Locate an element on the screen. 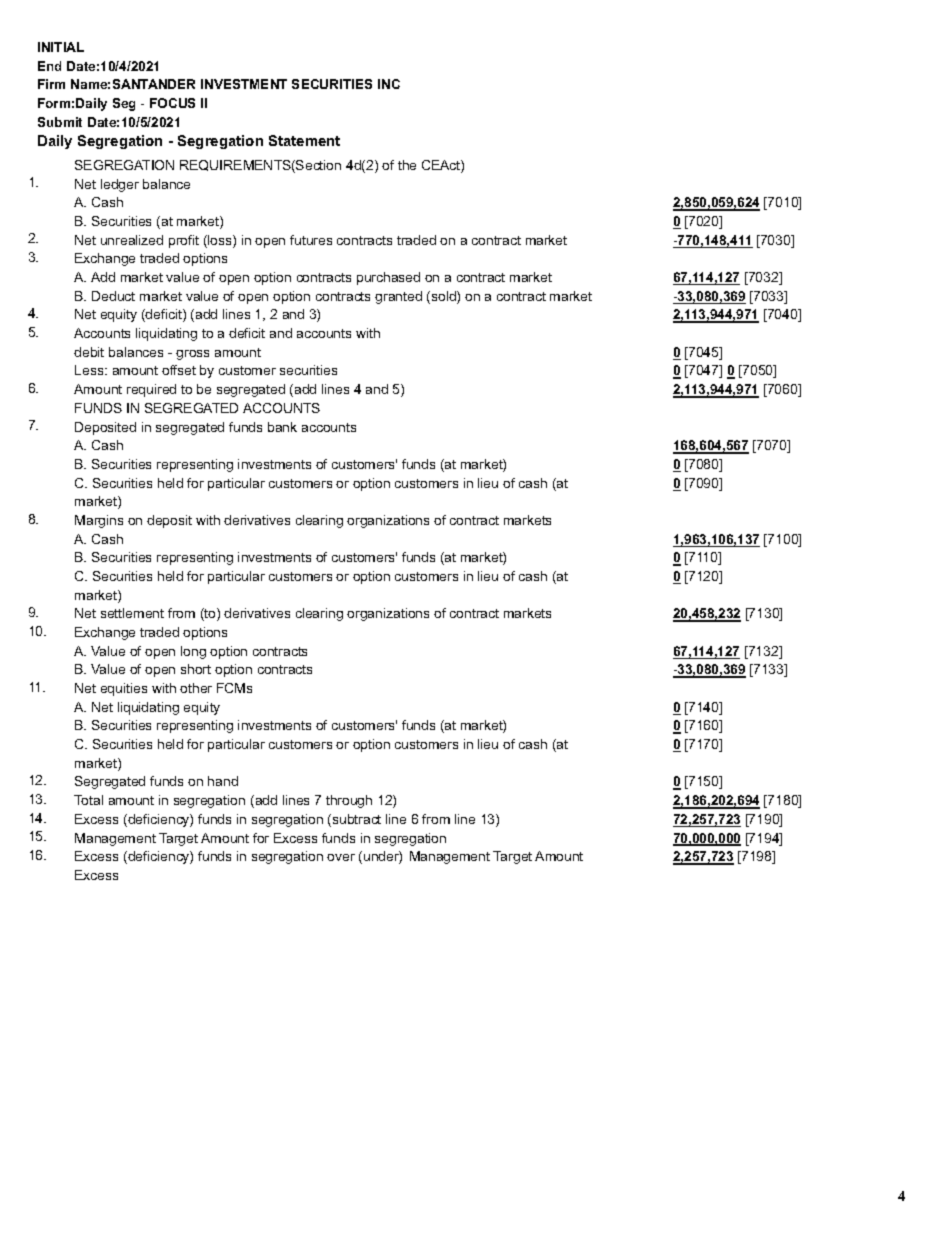 The image size is (952, 1233). hand is located at coordinates (223, 781).
